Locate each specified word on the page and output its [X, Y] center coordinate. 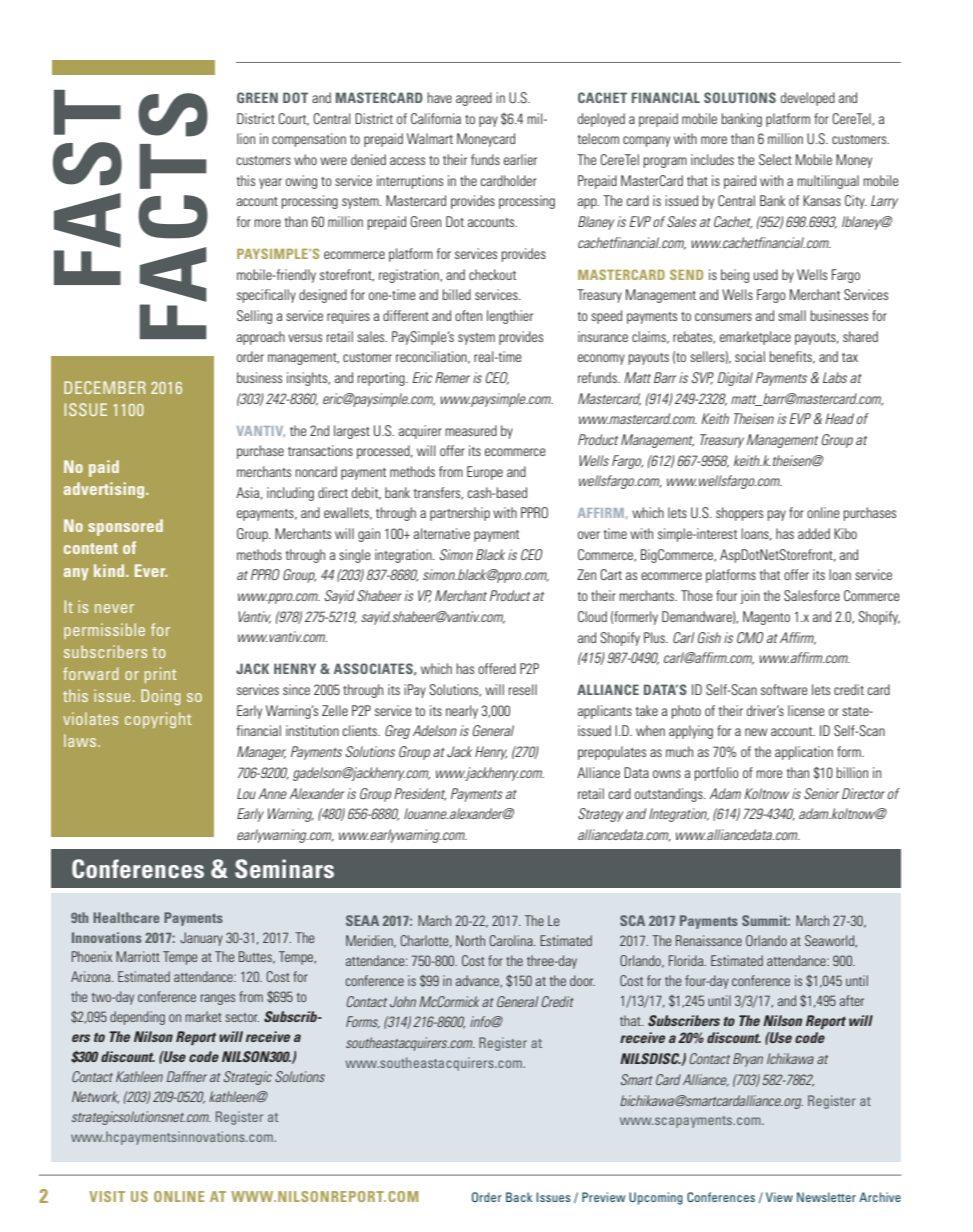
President [420, 794]
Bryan [748, 1060]
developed [808, 99]
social [750, 356]
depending [137, 1018]
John [403, 1001]
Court [293, 119]
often [468, 315]
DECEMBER [105, 387]
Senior [821, 793]
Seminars [284, 869]
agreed [474, 99]
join [750, 597]
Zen [586, 574]
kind [110, 570]
